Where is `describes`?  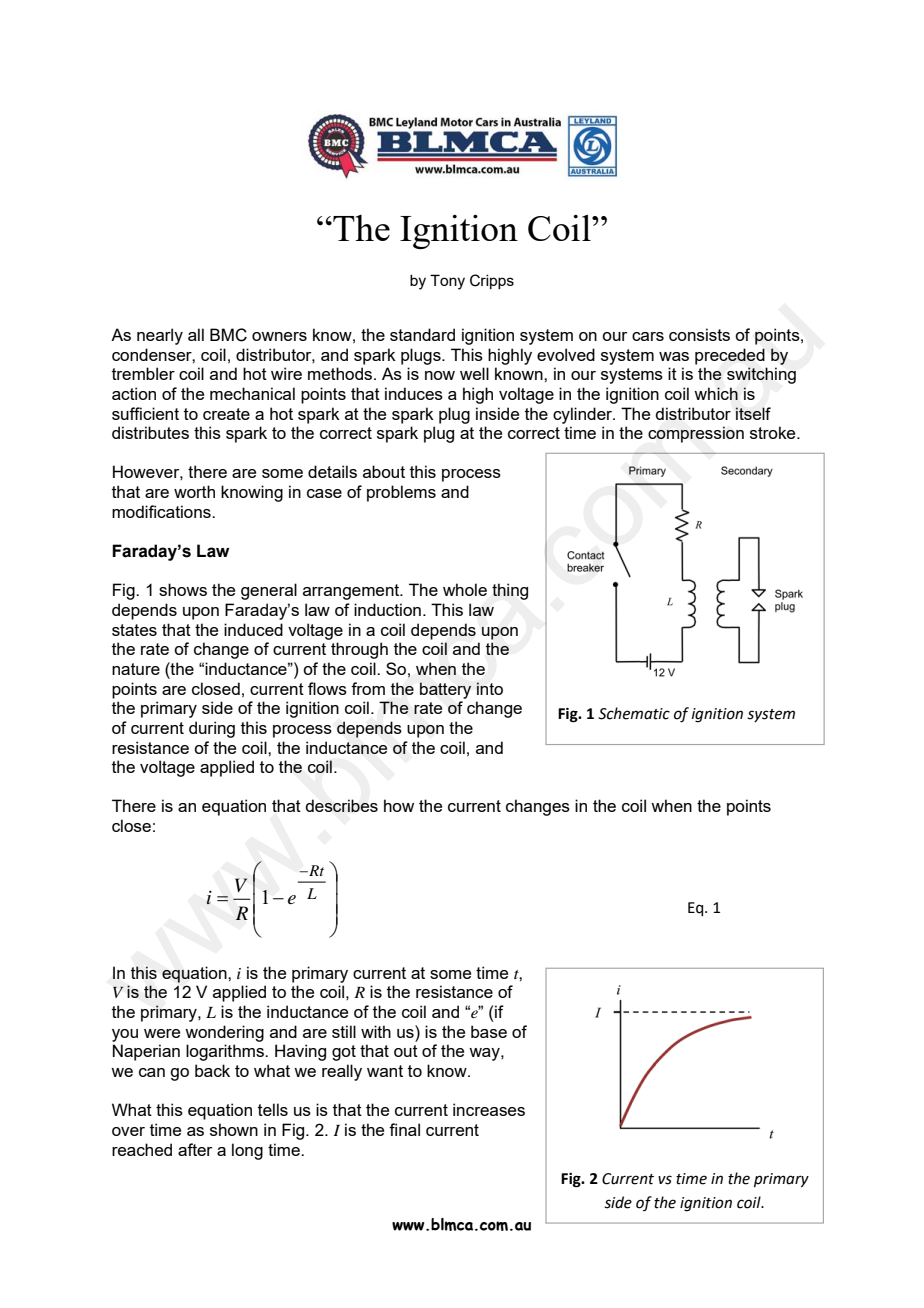 describes is located at coordinates (341, 805).
